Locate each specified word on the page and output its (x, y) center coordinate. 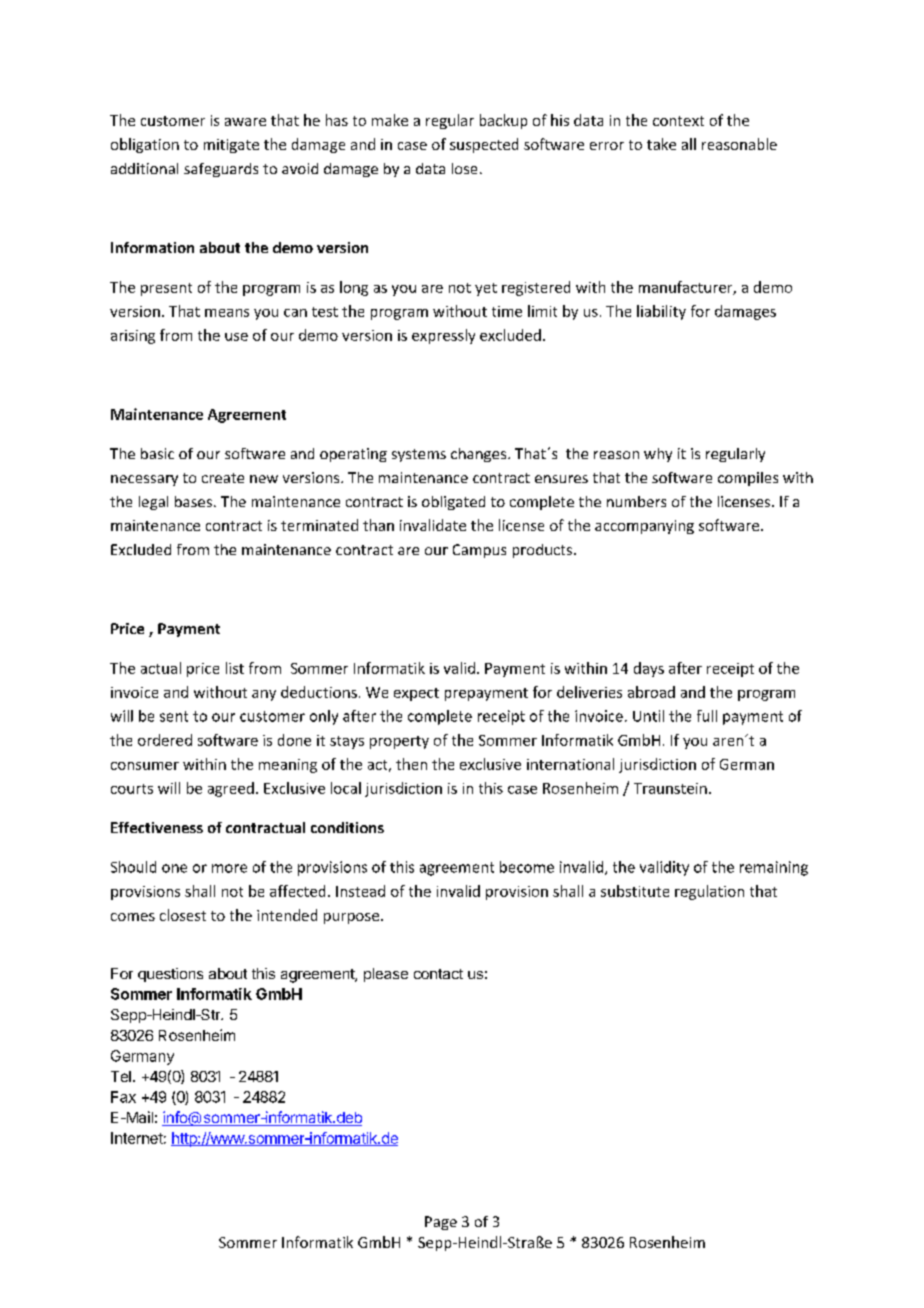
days (649, 669)
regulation (709, 892)
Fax (123, 1097)
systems (419, 455)
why (658, 455)
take (661, 144)
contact (438, 974)
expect (416, 694)
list (235, 668)
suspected (484, 145)
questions (170, 975)
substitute (635, 891)
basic (157, 453)
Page (441, 1223)
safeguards (221, 170)
